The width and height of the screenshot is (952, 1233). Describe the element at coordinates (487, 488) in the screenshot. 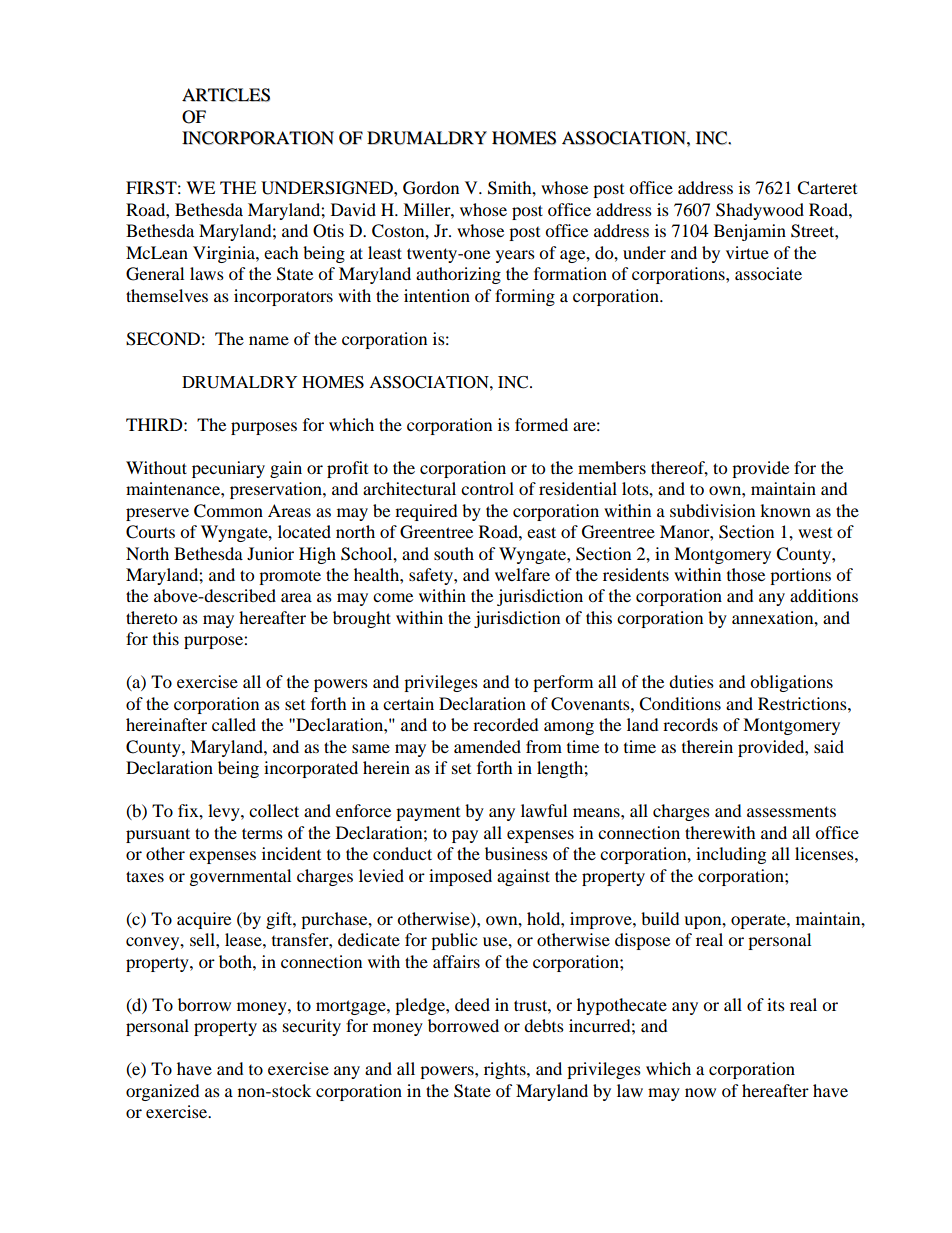

I see `control` at that location.
